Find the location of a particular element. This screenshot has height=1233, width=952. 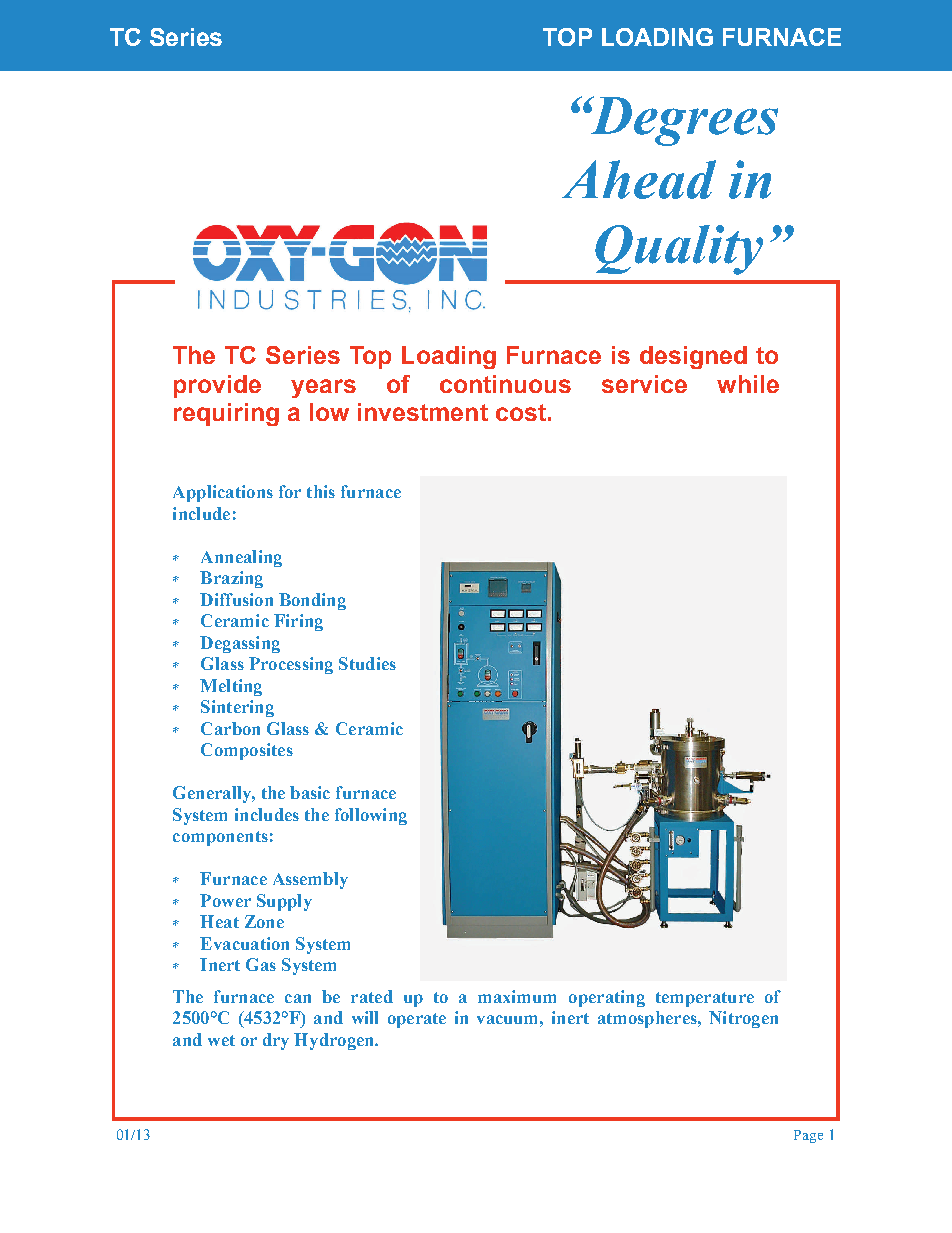

temperature is located at coordinates (705, 999).
